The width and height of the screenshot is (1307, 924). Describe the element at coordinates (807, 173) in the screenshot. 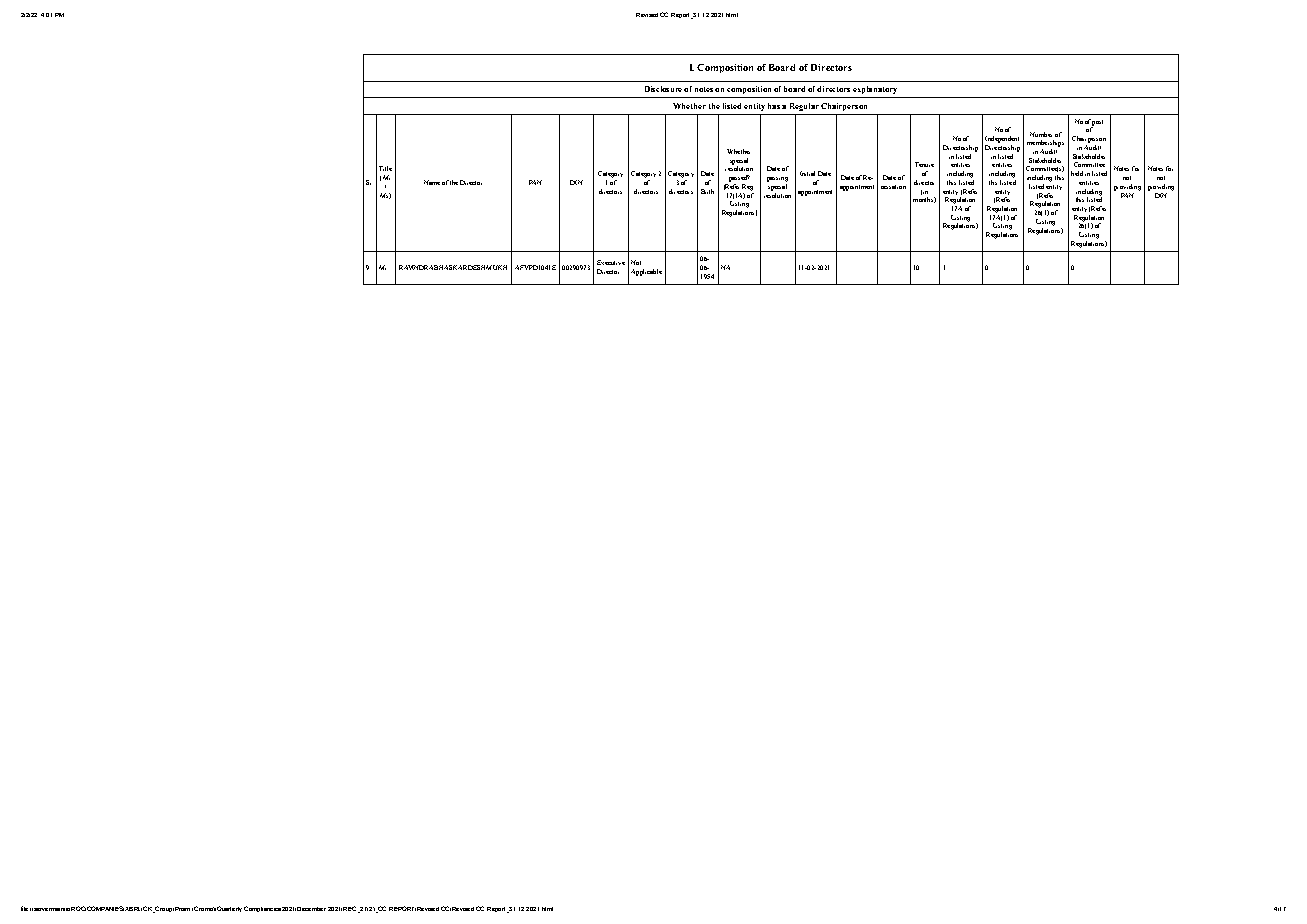

I see `Initial` at that location.
